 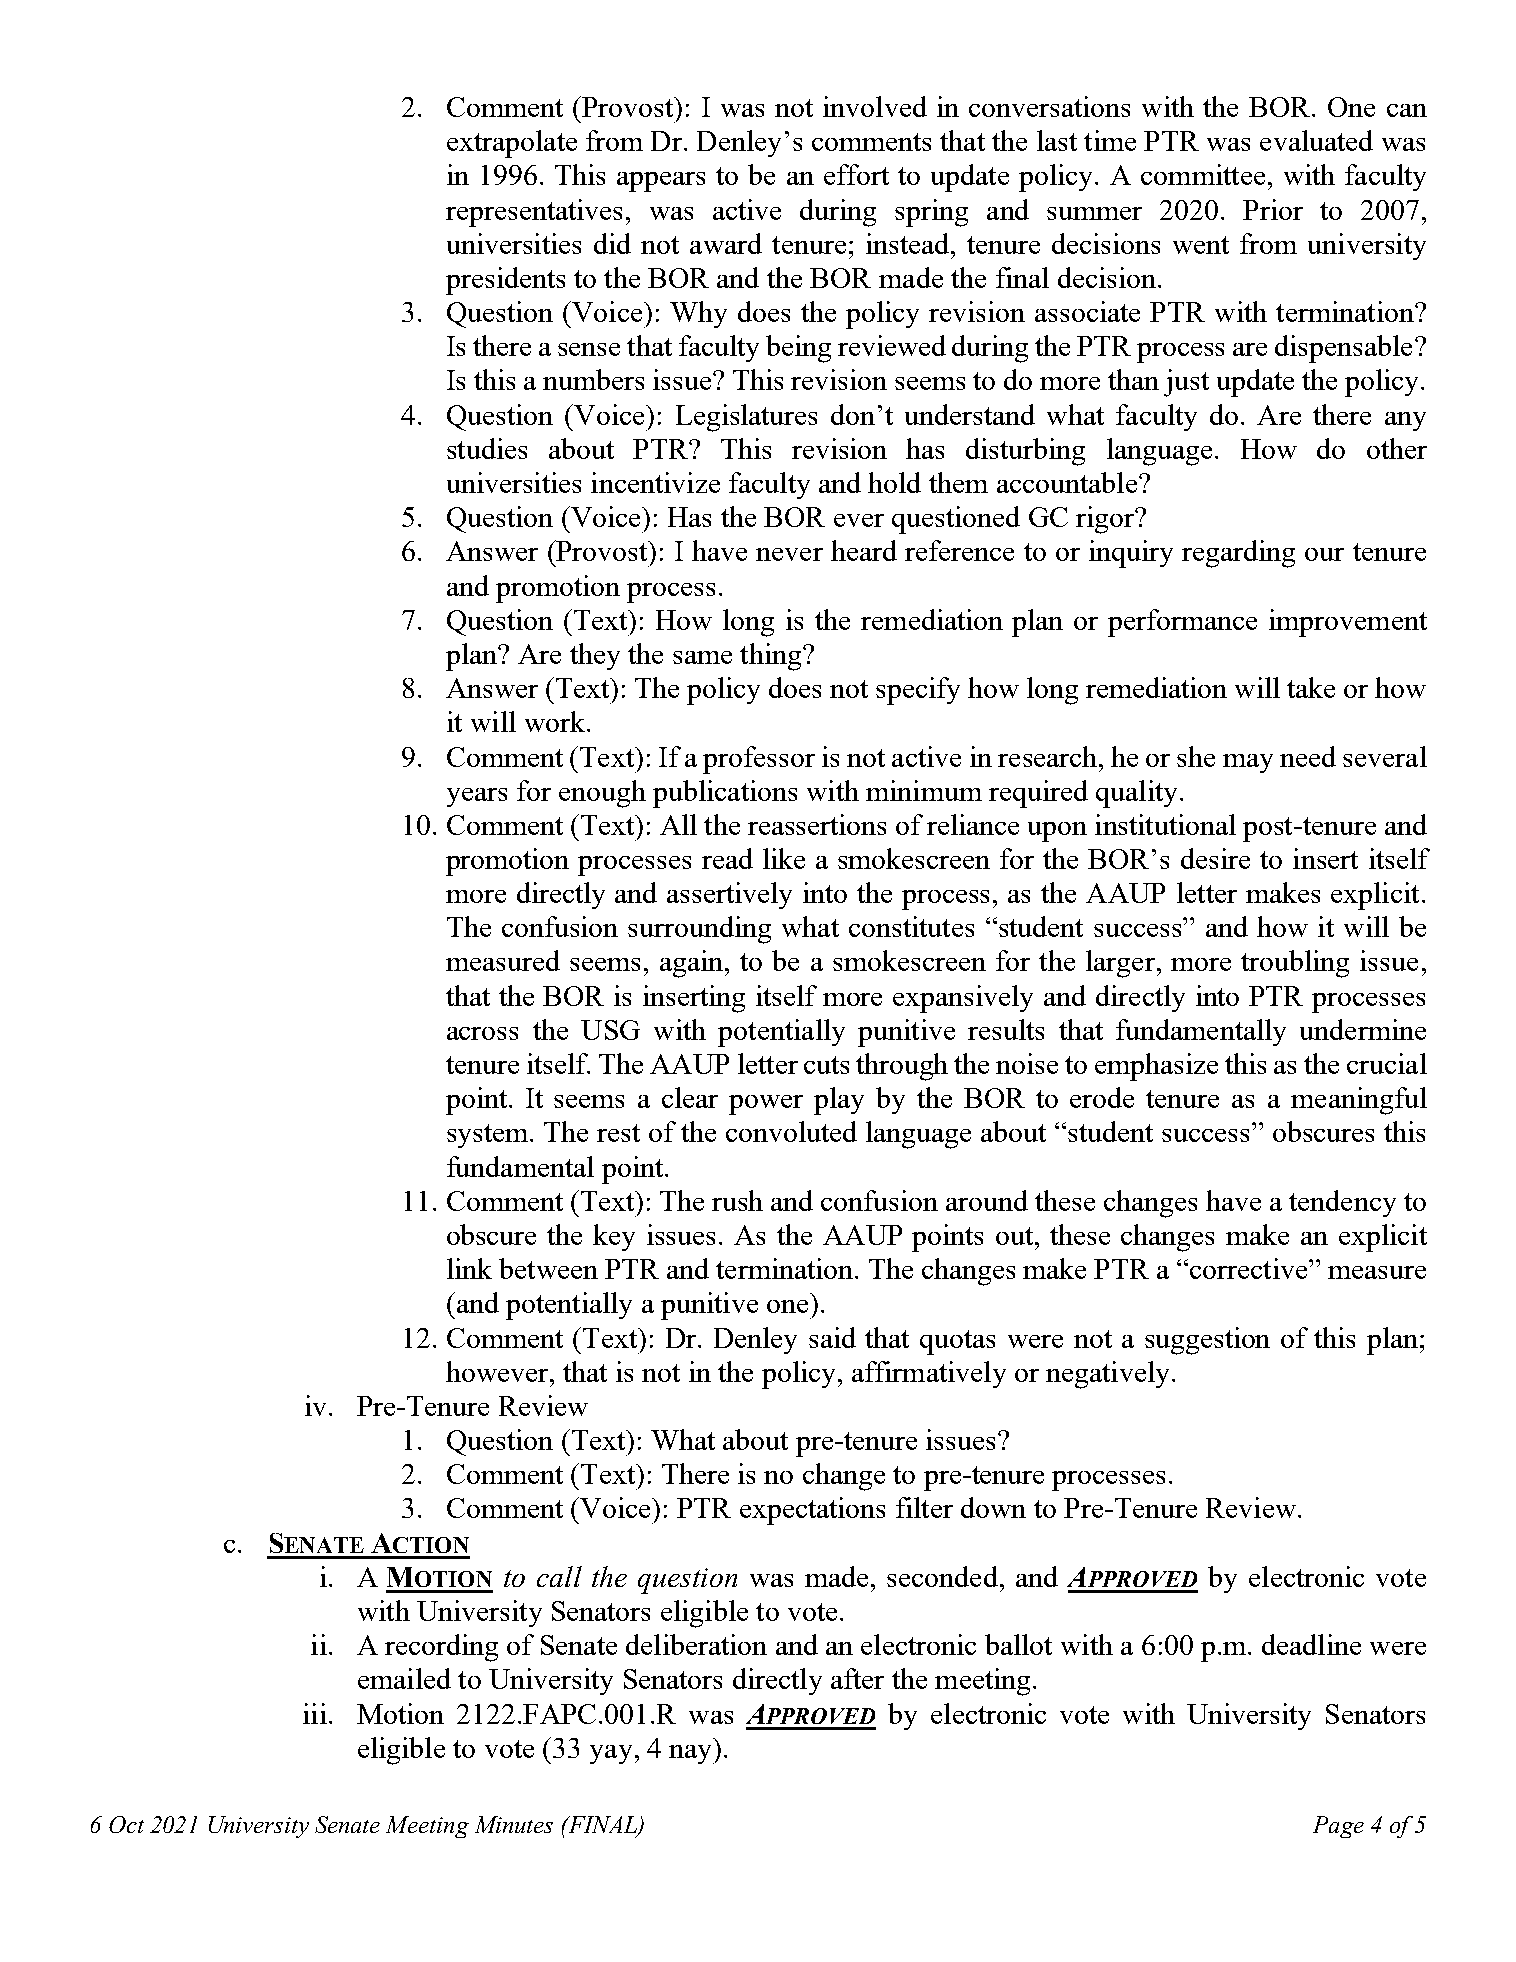 I want to click on corrective, so click(x=1250, y=1268).
